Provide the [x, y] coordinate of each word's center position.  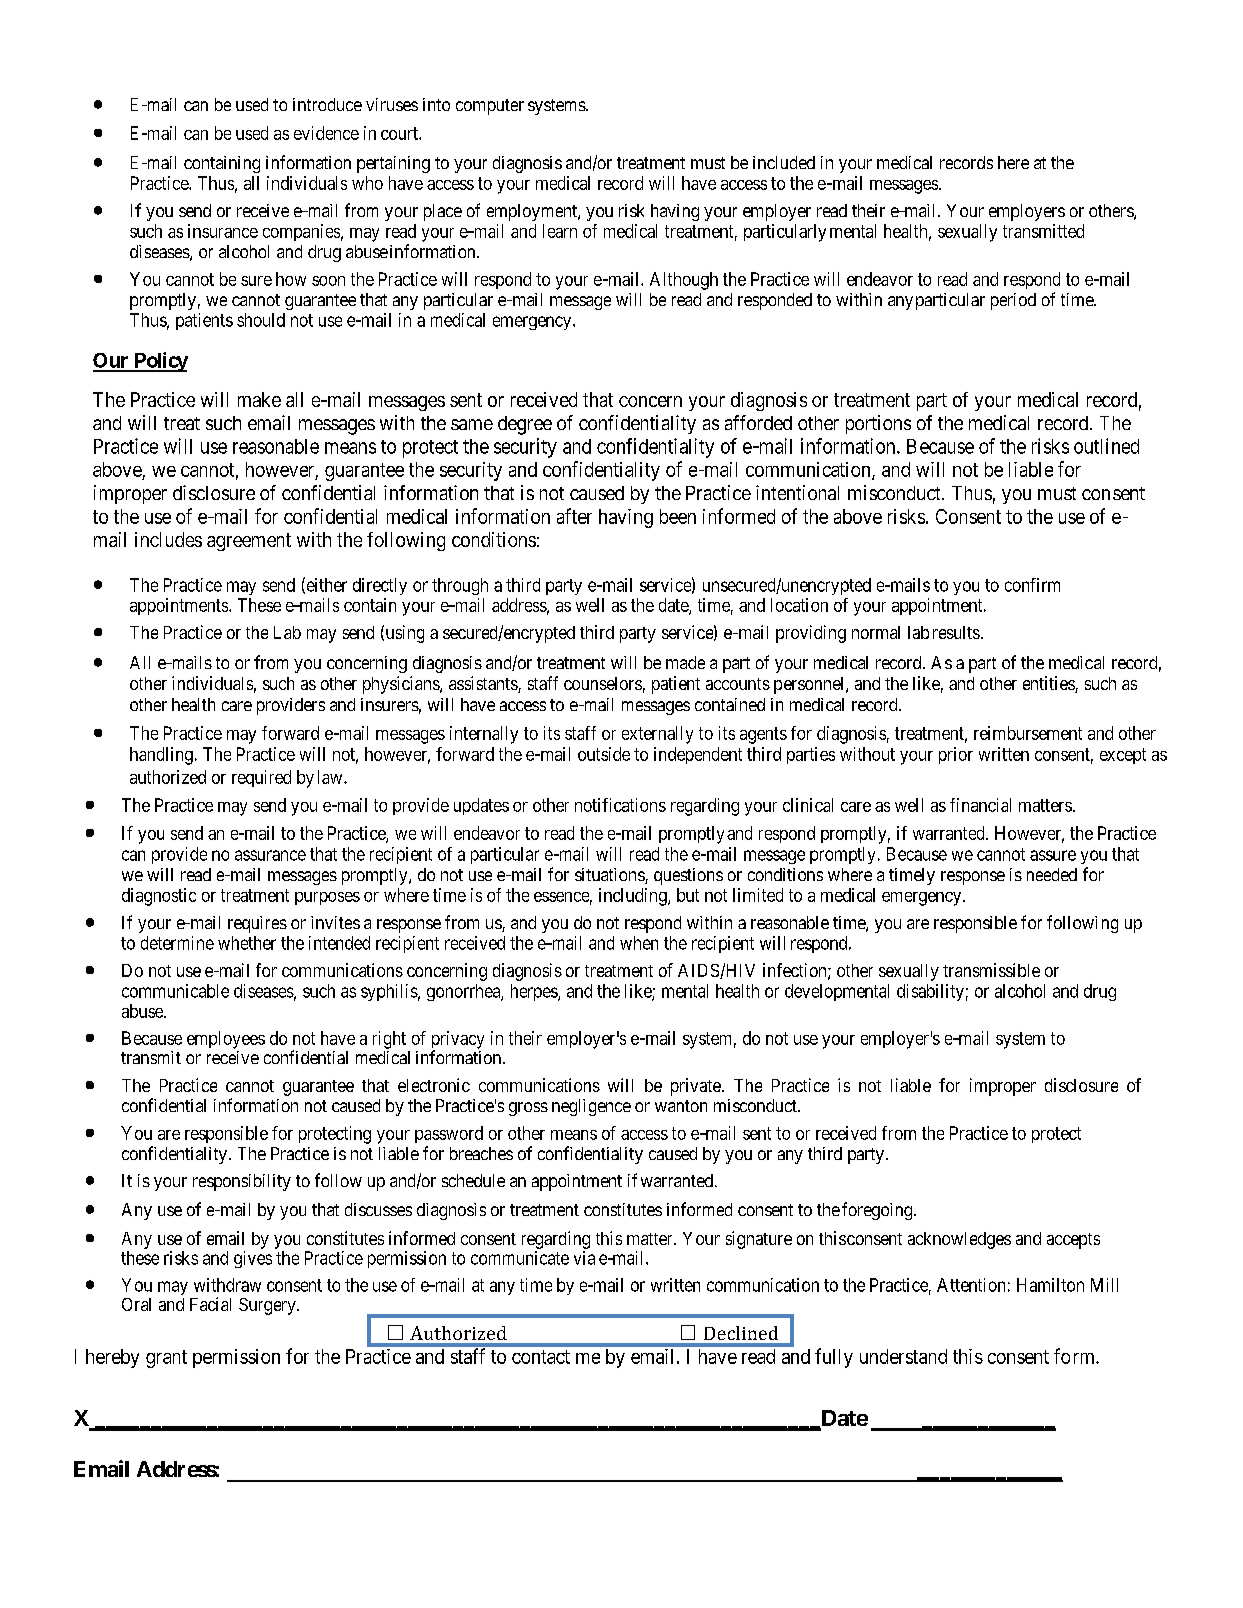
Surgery [268, 1306]
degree [525, 425]
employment [533, 212]
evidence [326, 133]
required [261, 778]
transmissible [991, 970]
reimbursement [1028, 733]
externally [657, 735]
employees [226, 1040]
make [259, 399]
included [784, 162]
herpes [535, 992]
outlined [1106, 446]
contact [541, 1357]
